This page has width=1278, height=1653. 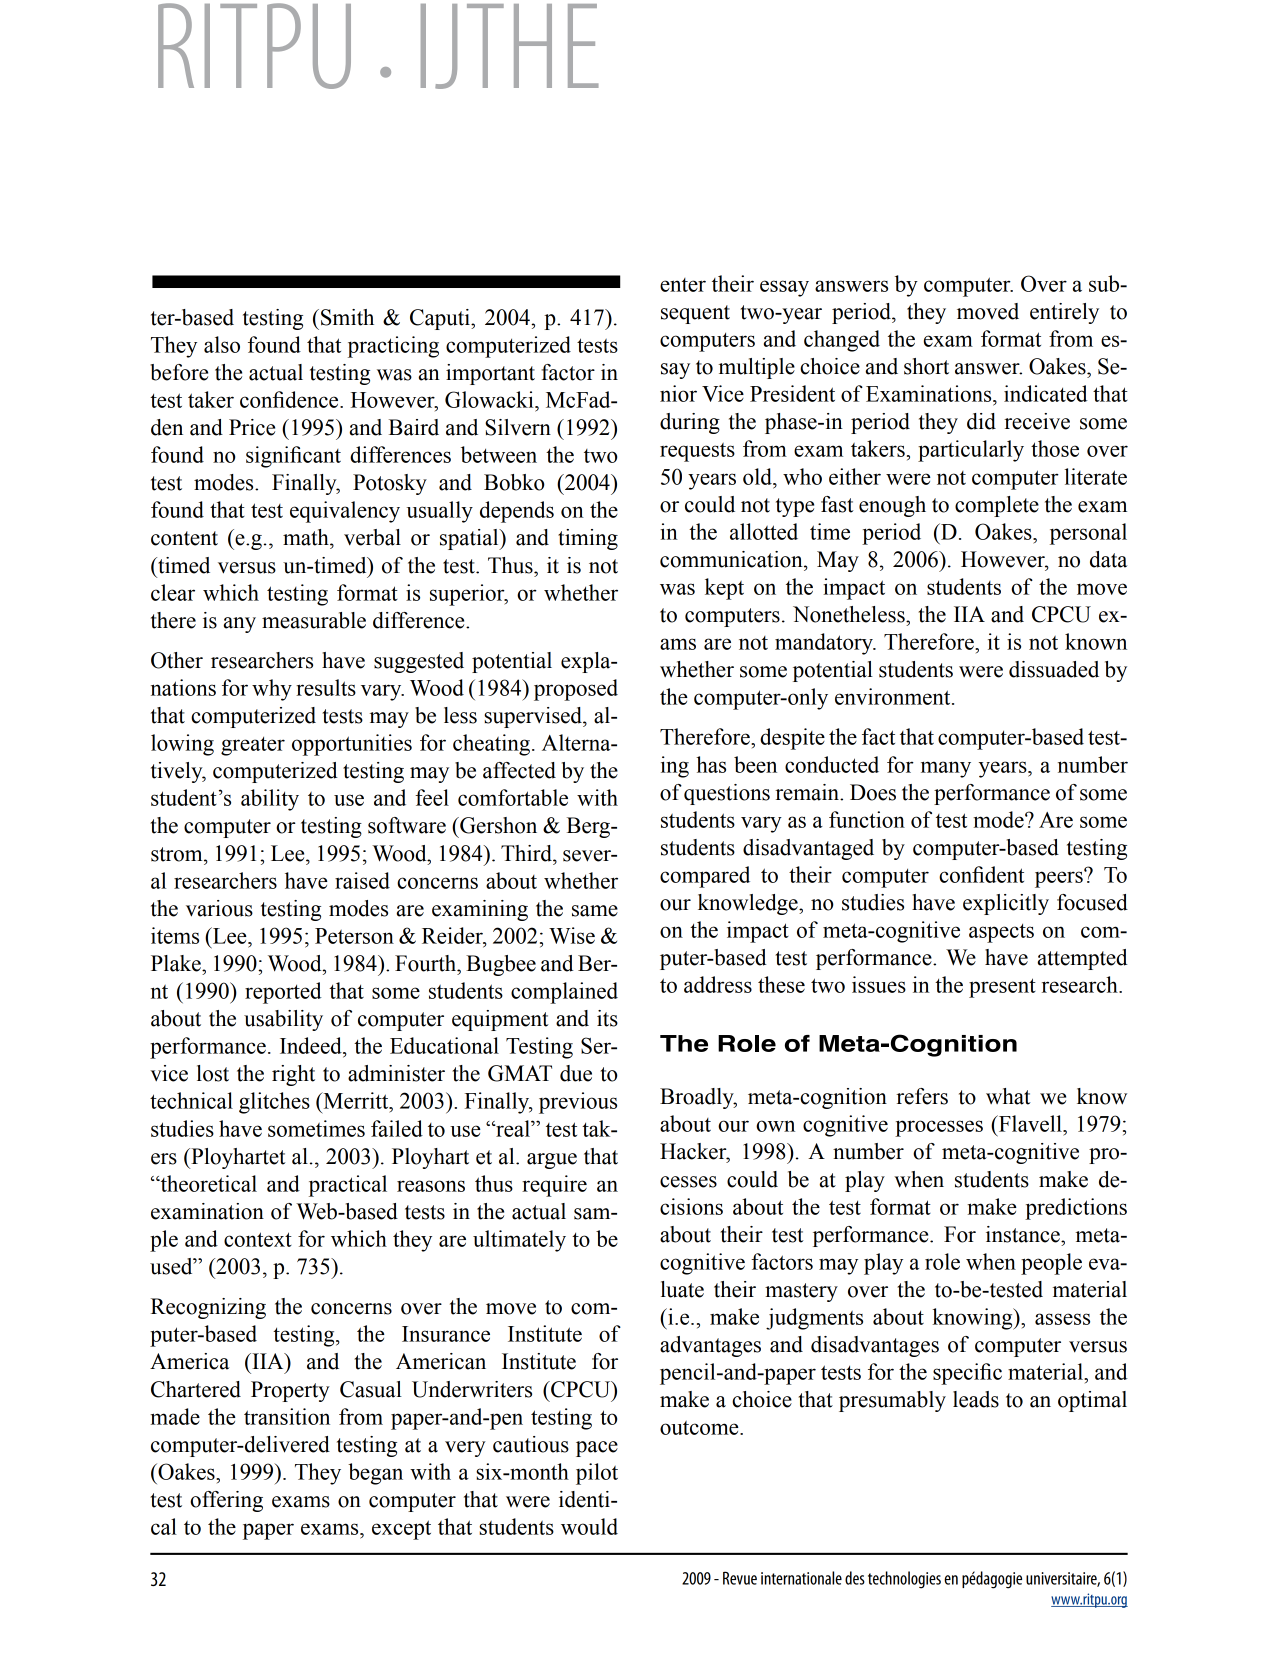 I want to click on many, so click(x=946, y=769).
